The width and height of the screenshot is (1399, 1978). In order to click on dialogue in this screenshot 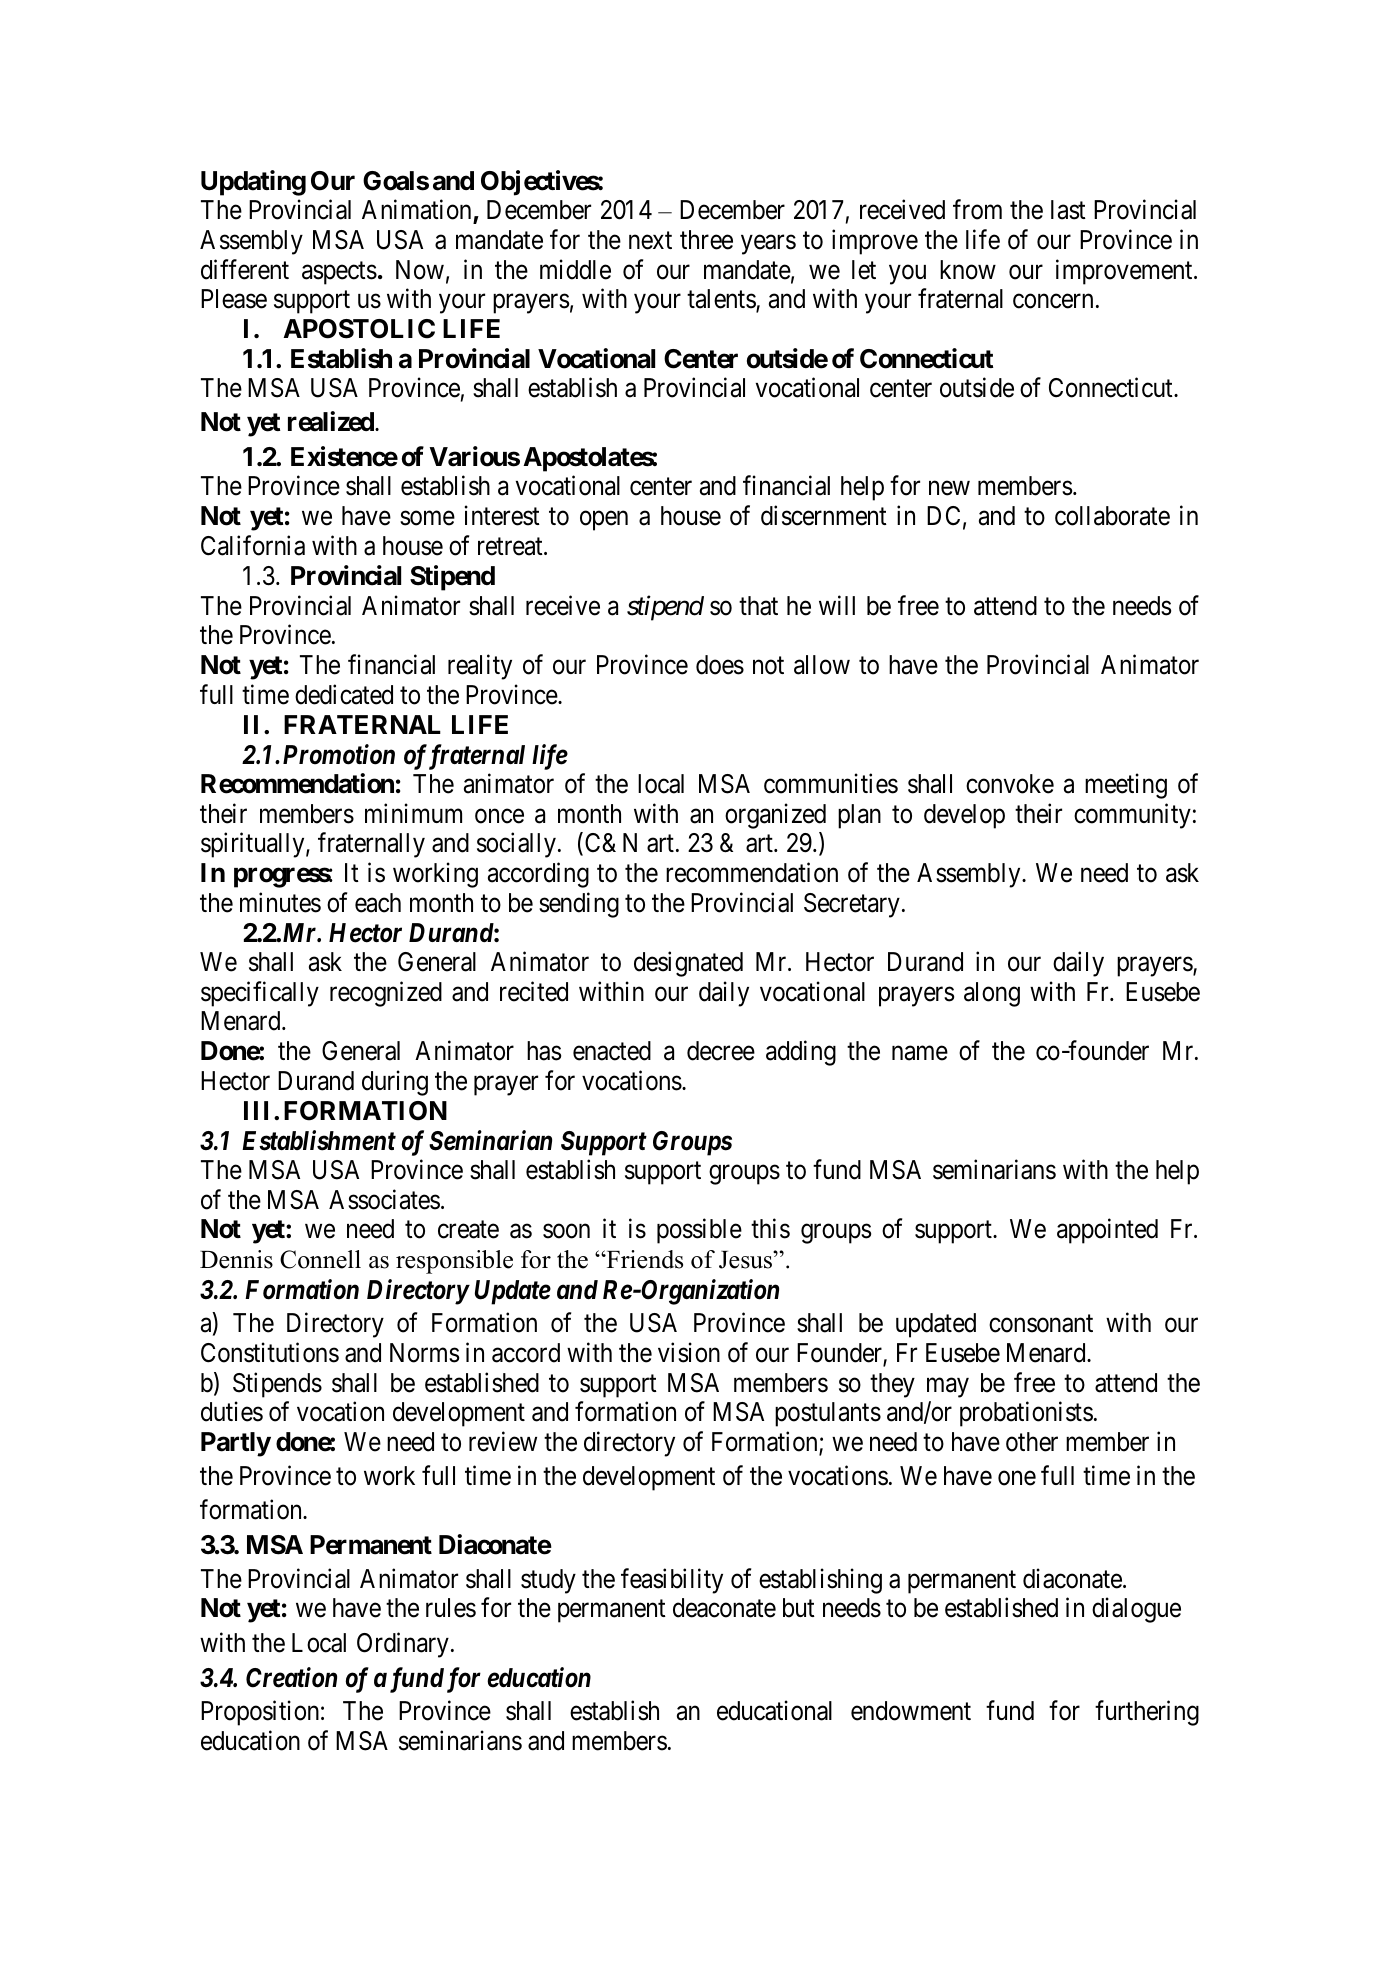, I will do `click(1136, 1610)`.
